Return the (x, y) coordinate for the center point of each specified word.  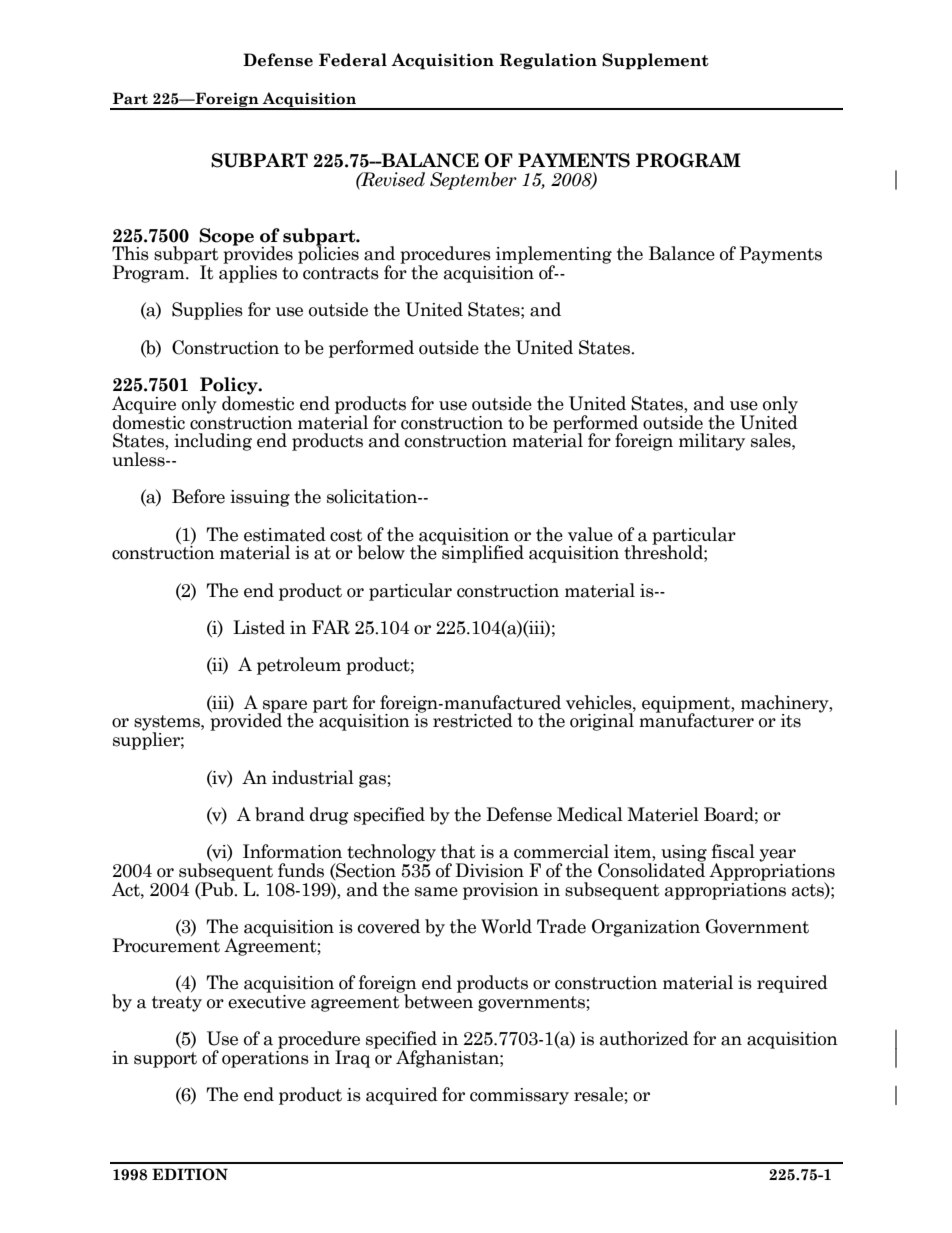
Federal (353, 60)
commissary (519, 1096)
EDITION (190, 1174)
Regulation (548, 61)
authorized (644, 1038)
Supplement (655, 61)
